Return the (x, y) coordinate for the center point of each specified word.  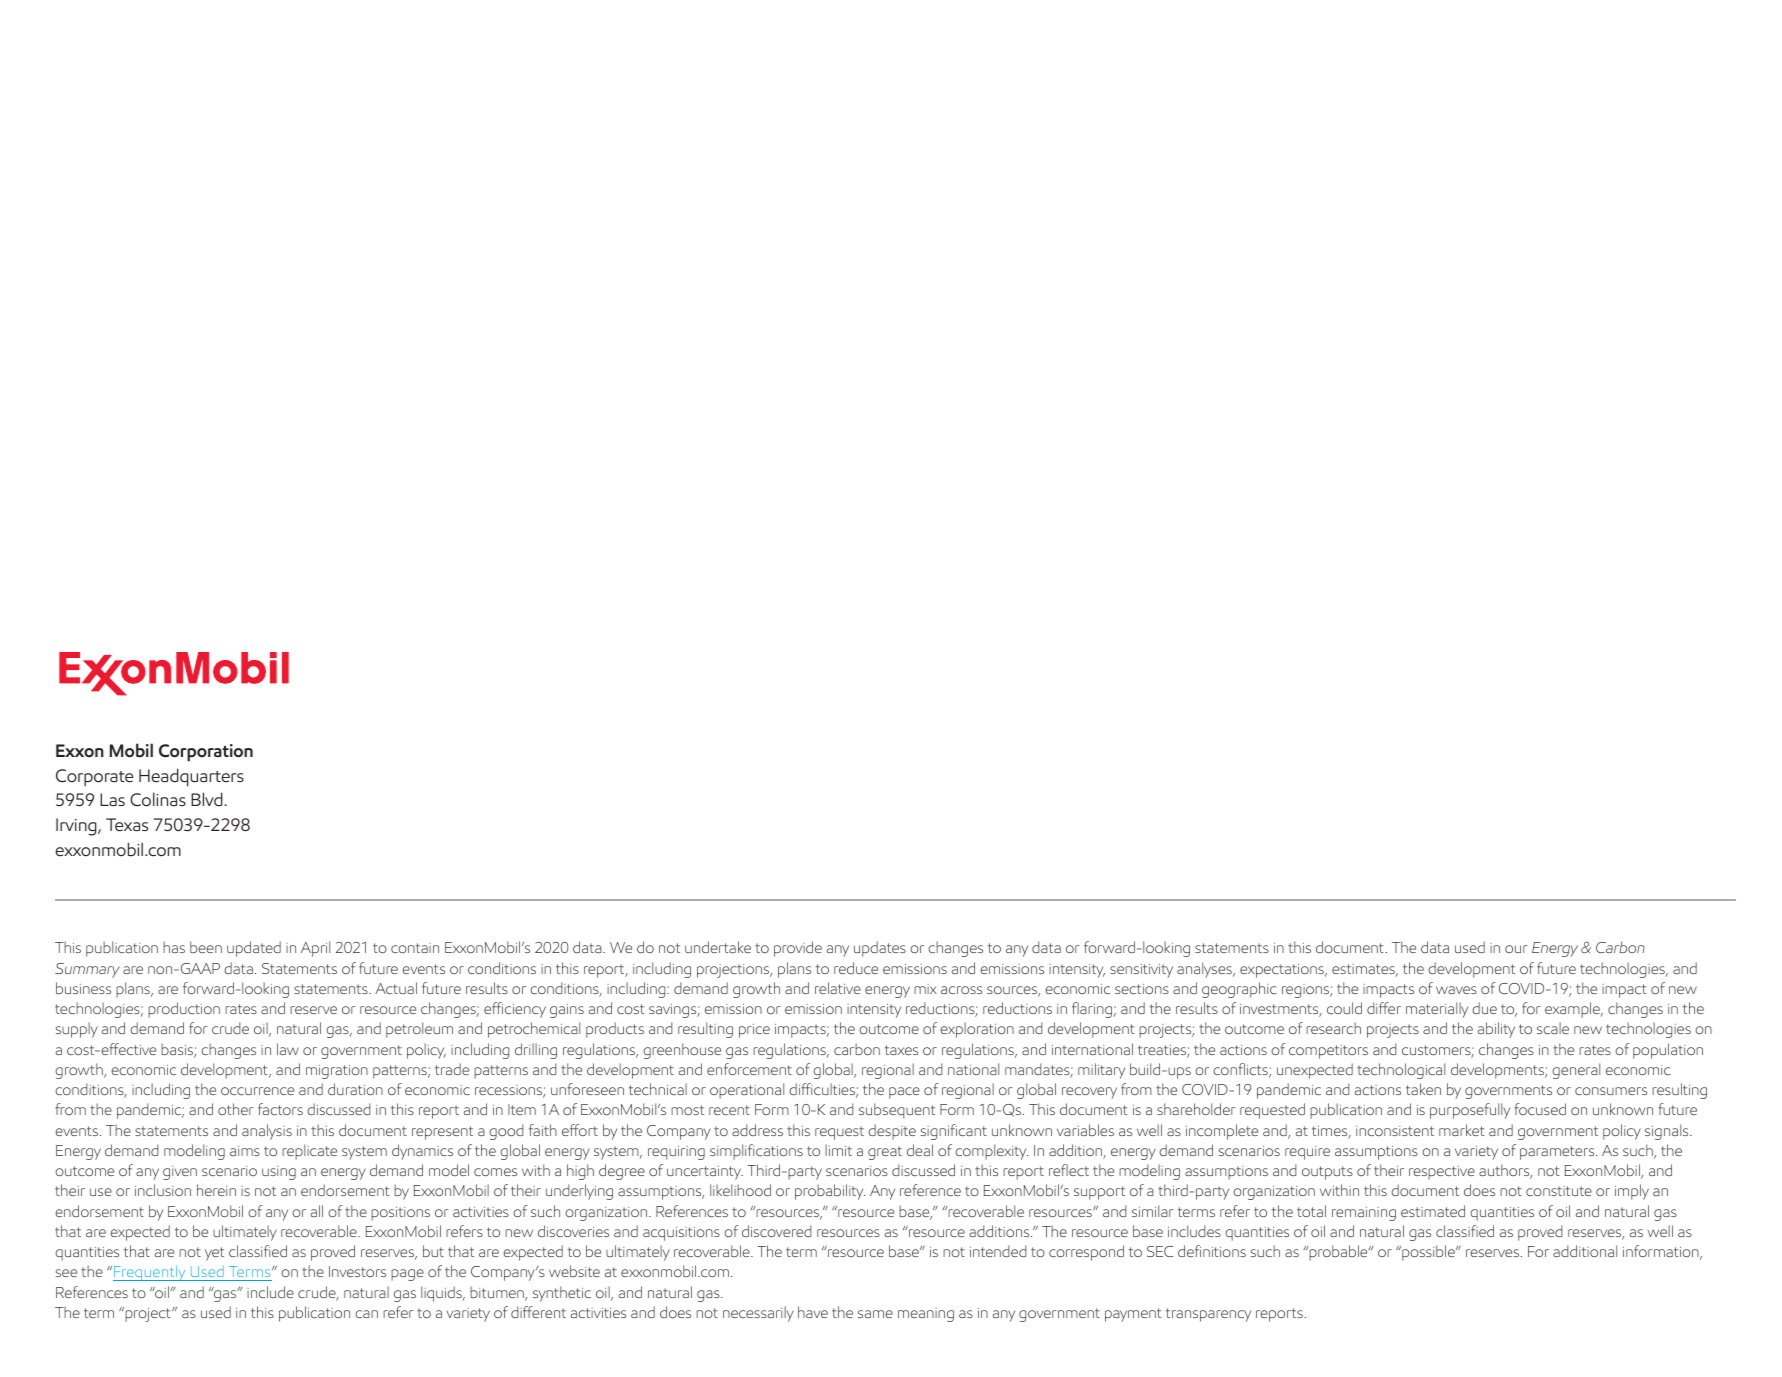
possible (1428, 1253)
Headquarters (191, 777)
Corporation (206, 753)
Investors (357, 1271)
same (875, 1314)
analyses (1205, 970)
